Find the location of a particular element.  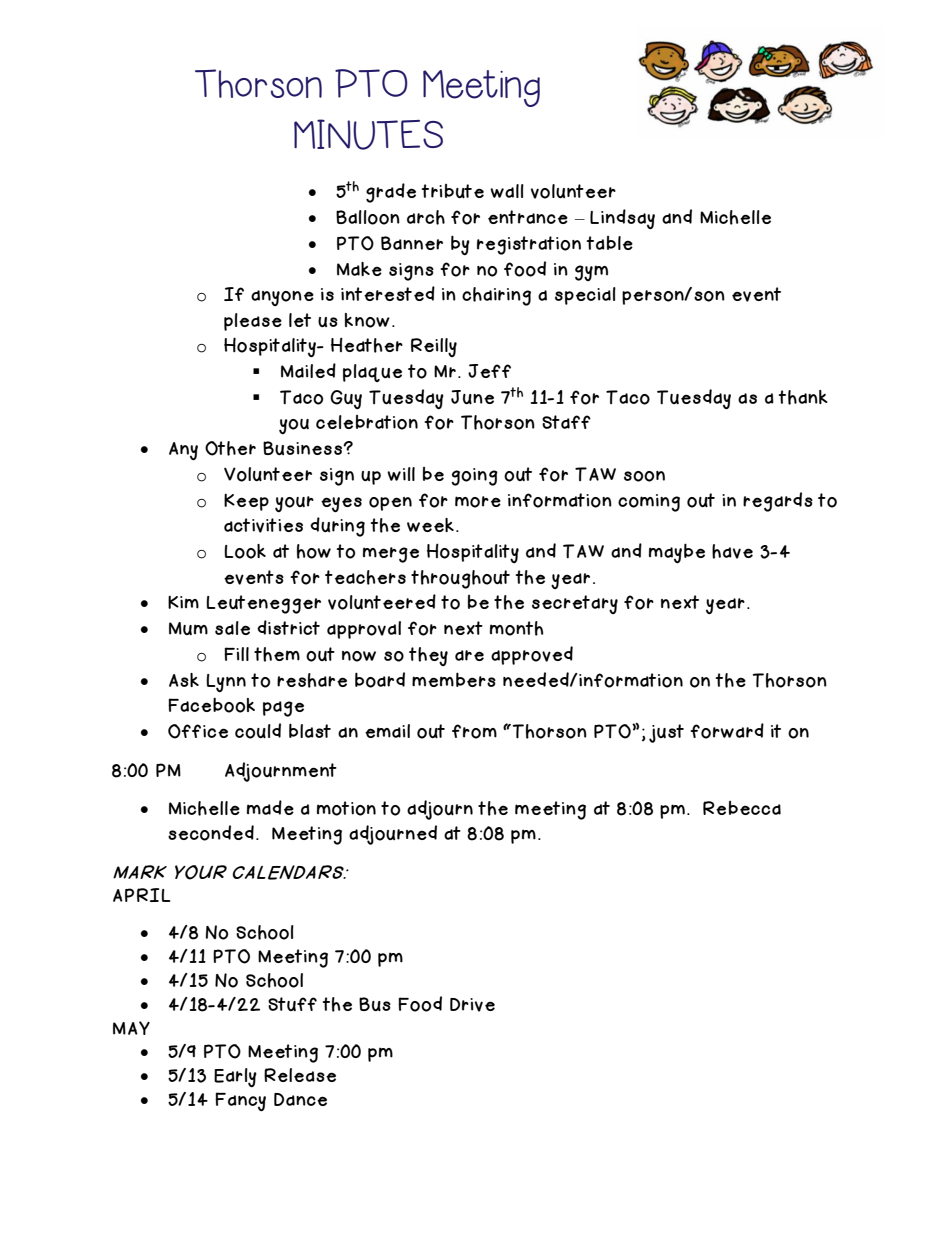

Early is located at coordinates (235, 1077).
